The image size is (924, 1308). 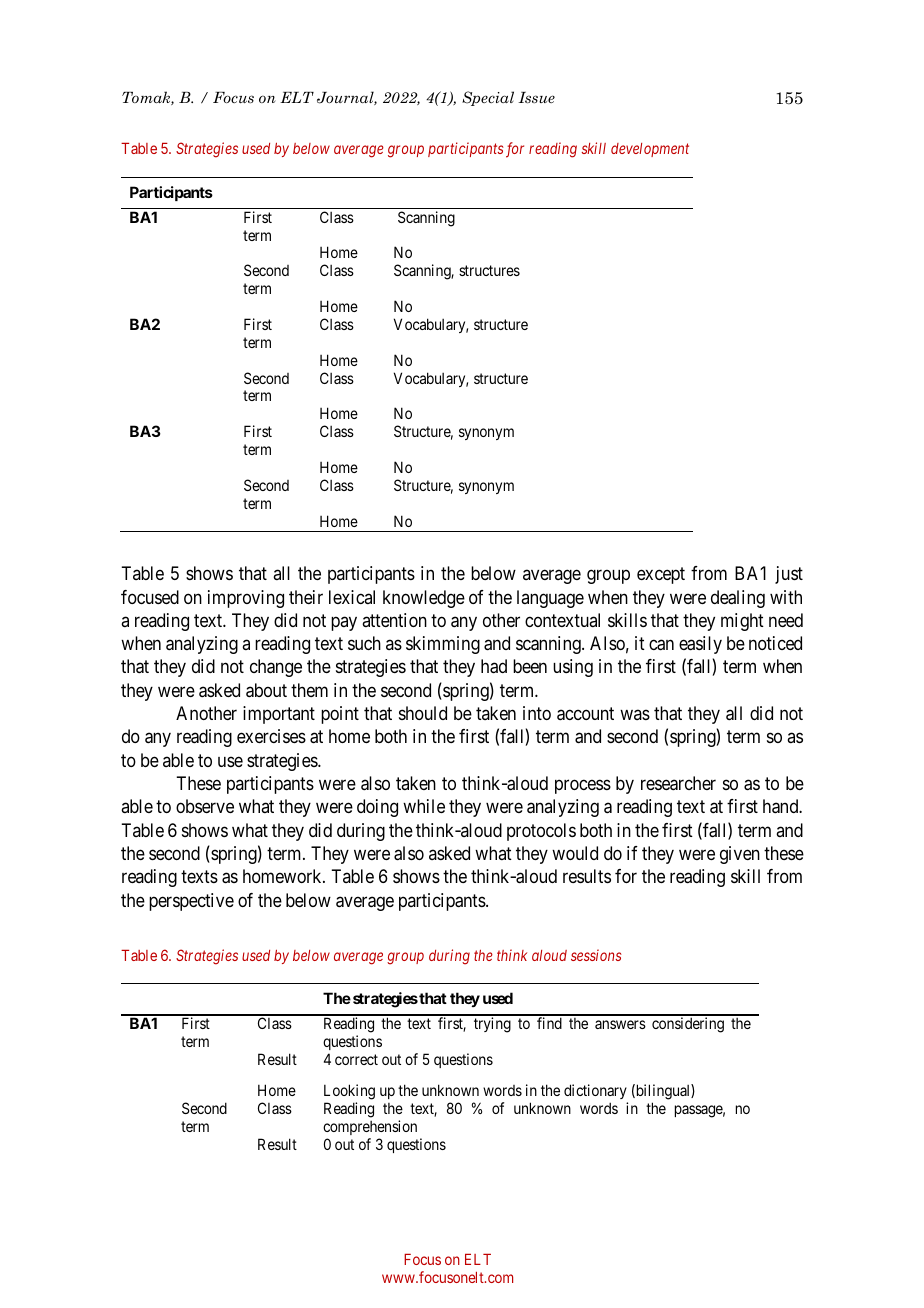 I want to click on Issue, so click(x=536, y=97).
